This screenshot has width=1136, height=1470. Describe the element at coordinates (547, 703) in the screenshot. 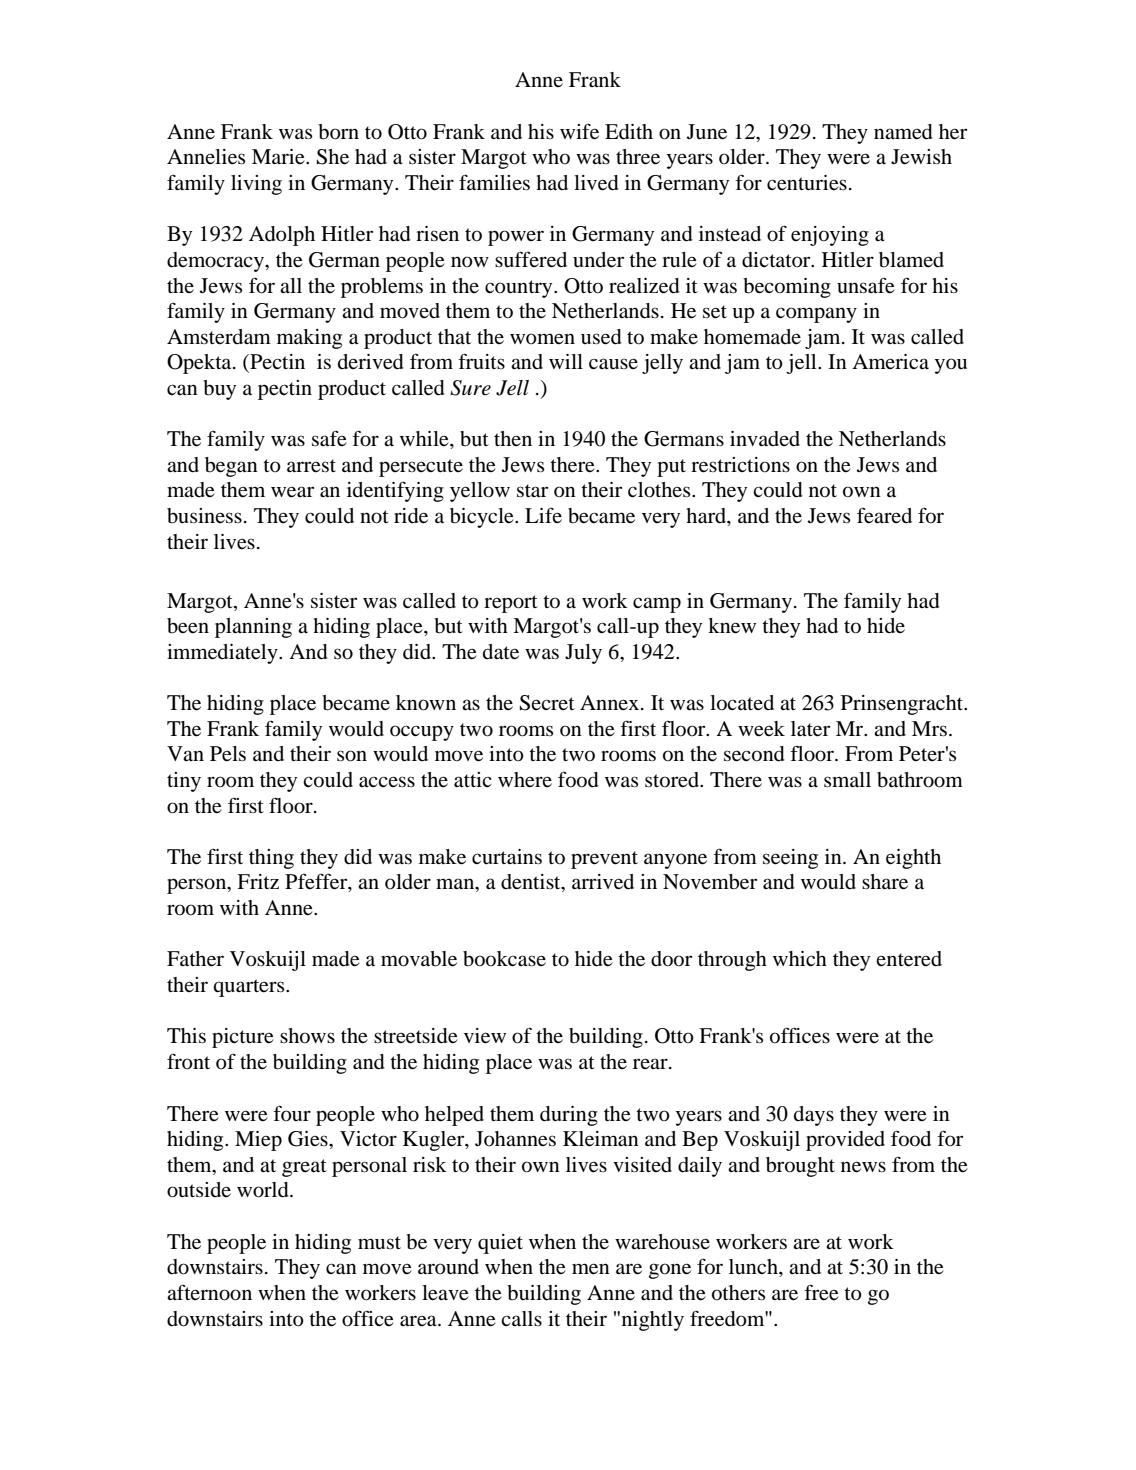

I see `Secret` at that location.
